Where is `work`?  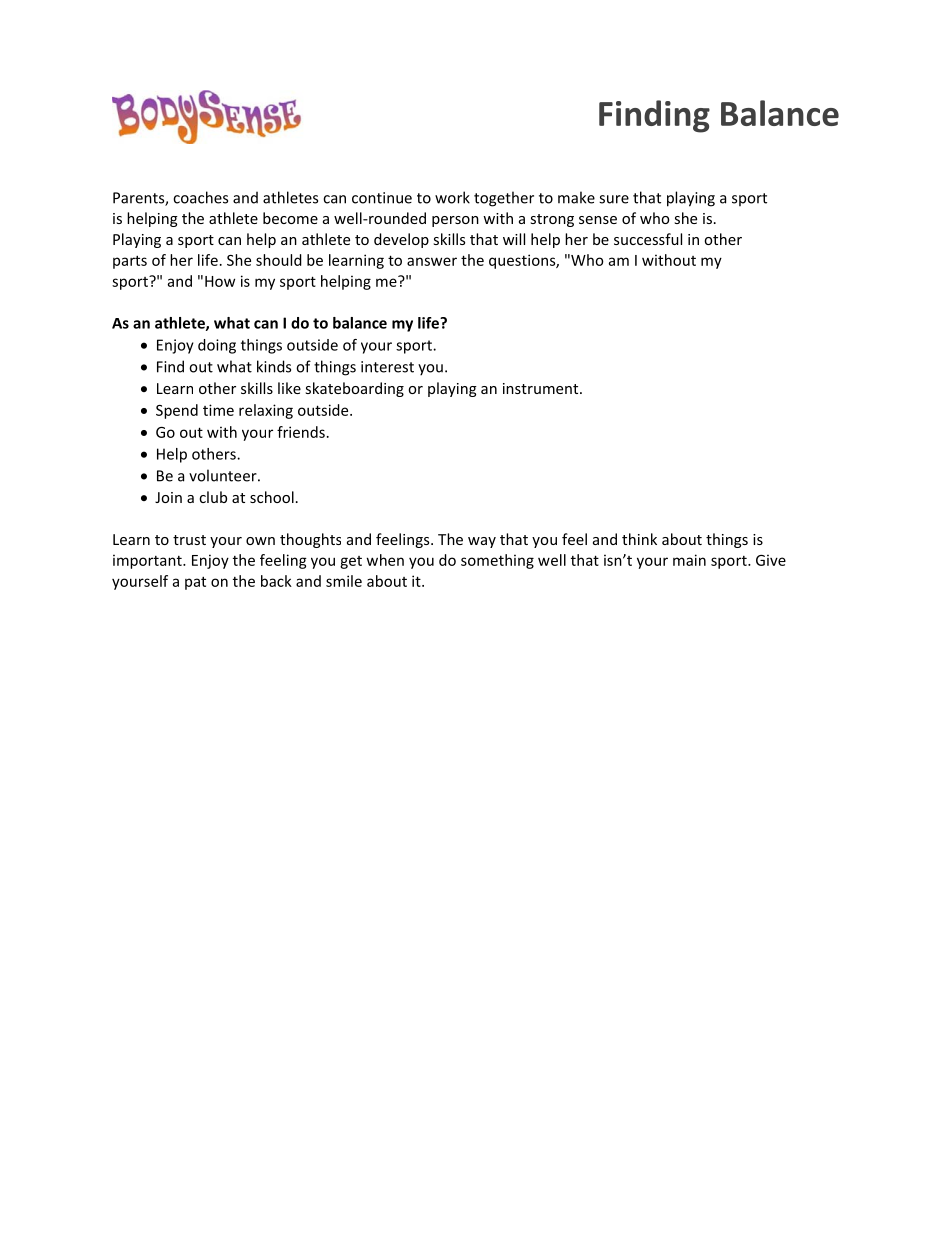 work is located at coordinates (452, 197).
